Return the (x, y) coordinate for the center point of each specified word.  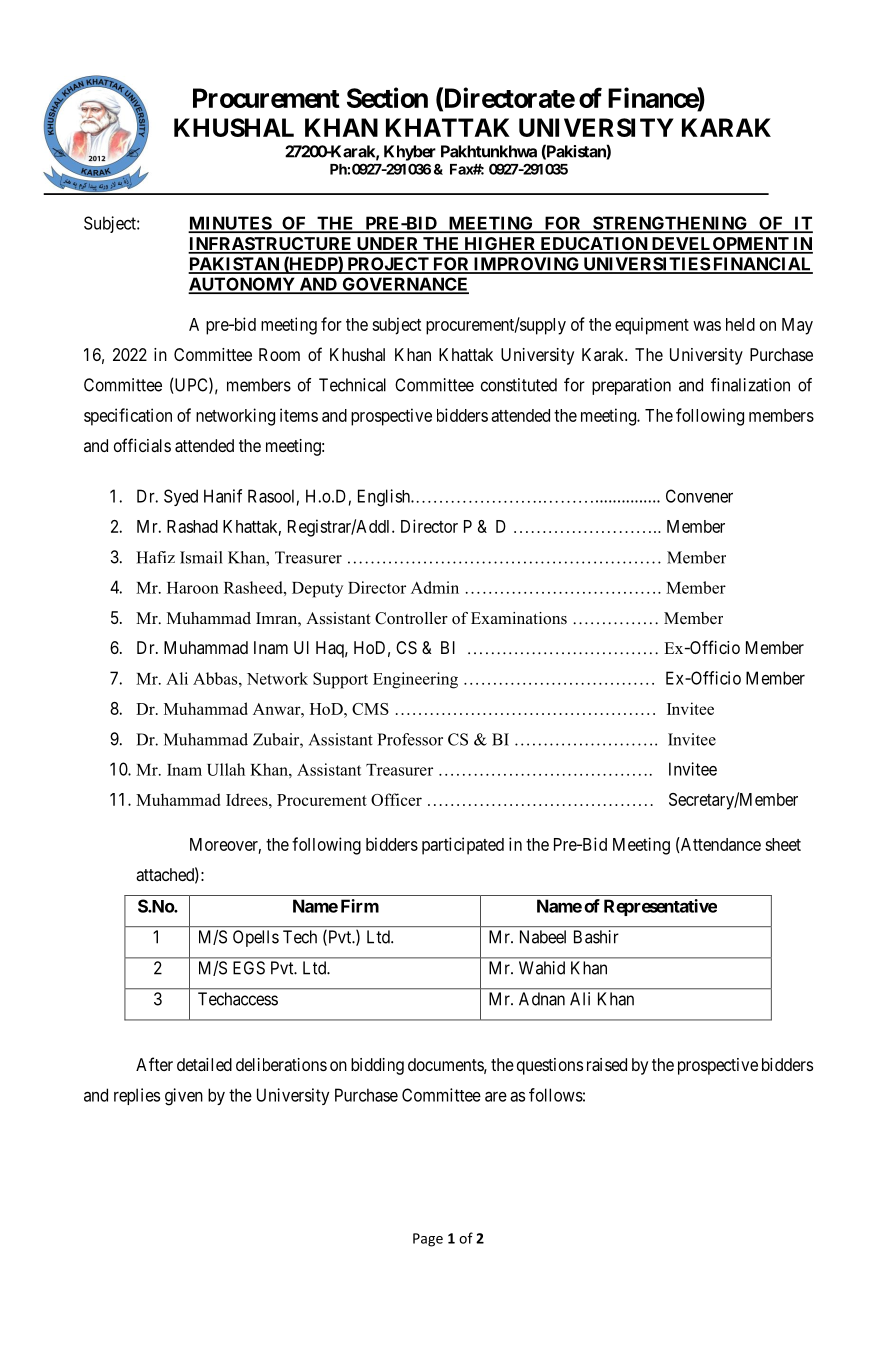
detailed (204, 1064)
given (184, 1097)
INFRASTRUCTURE (271, 245)
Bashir (596, 937)
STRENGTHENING (670, 224)
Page (428, 1240)
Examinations (519, 618)
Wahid (542, 968)
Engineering (415, 680)
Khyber (410, 153)
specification (128, 417)
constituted (519, 385)
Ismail (201, 557)
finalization (750, 385)
